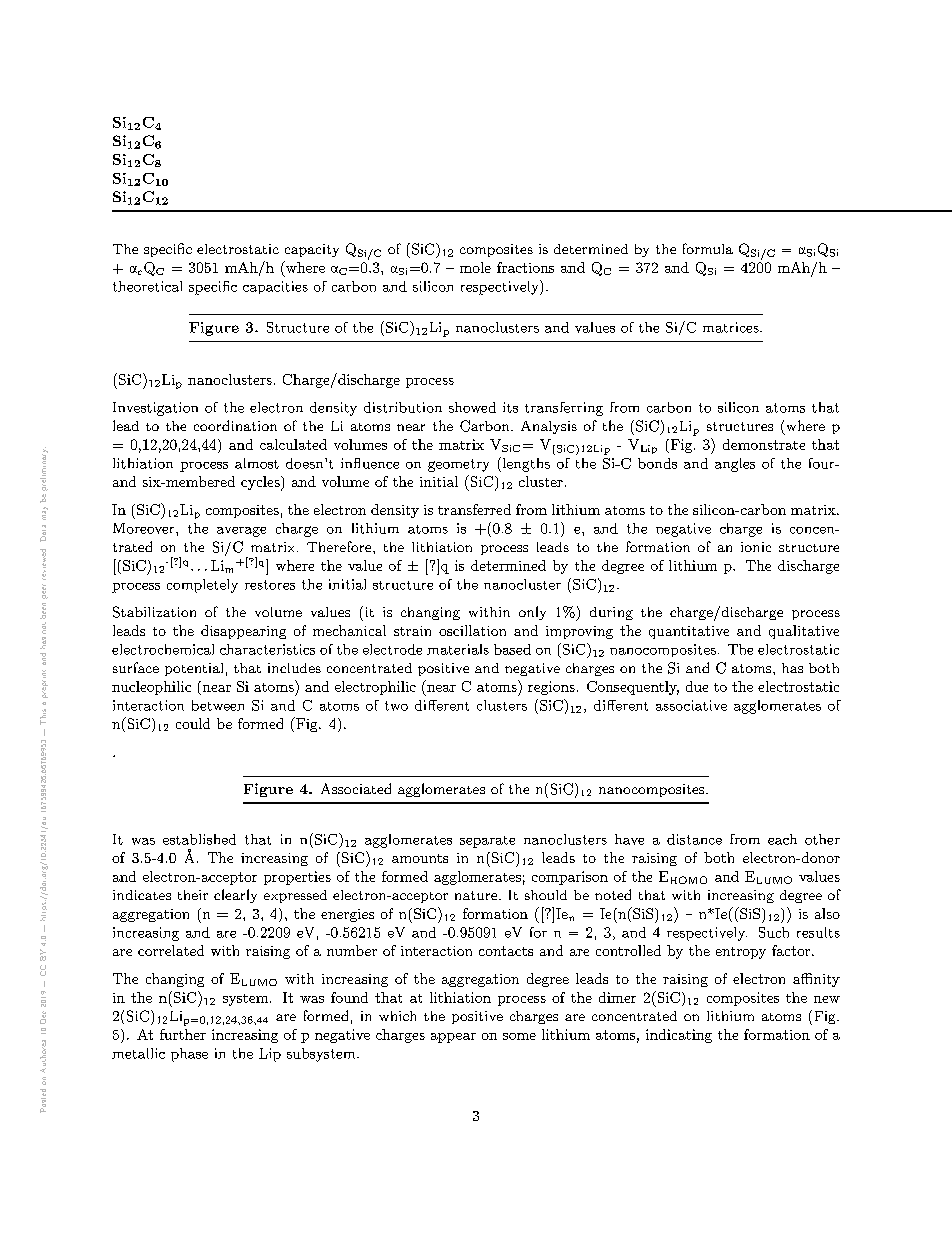 The width and height of the document is (952, 1233). What do you see at coordinates (474, 509) in the document?
I see `transferred` at bounding box center [474, 509].
